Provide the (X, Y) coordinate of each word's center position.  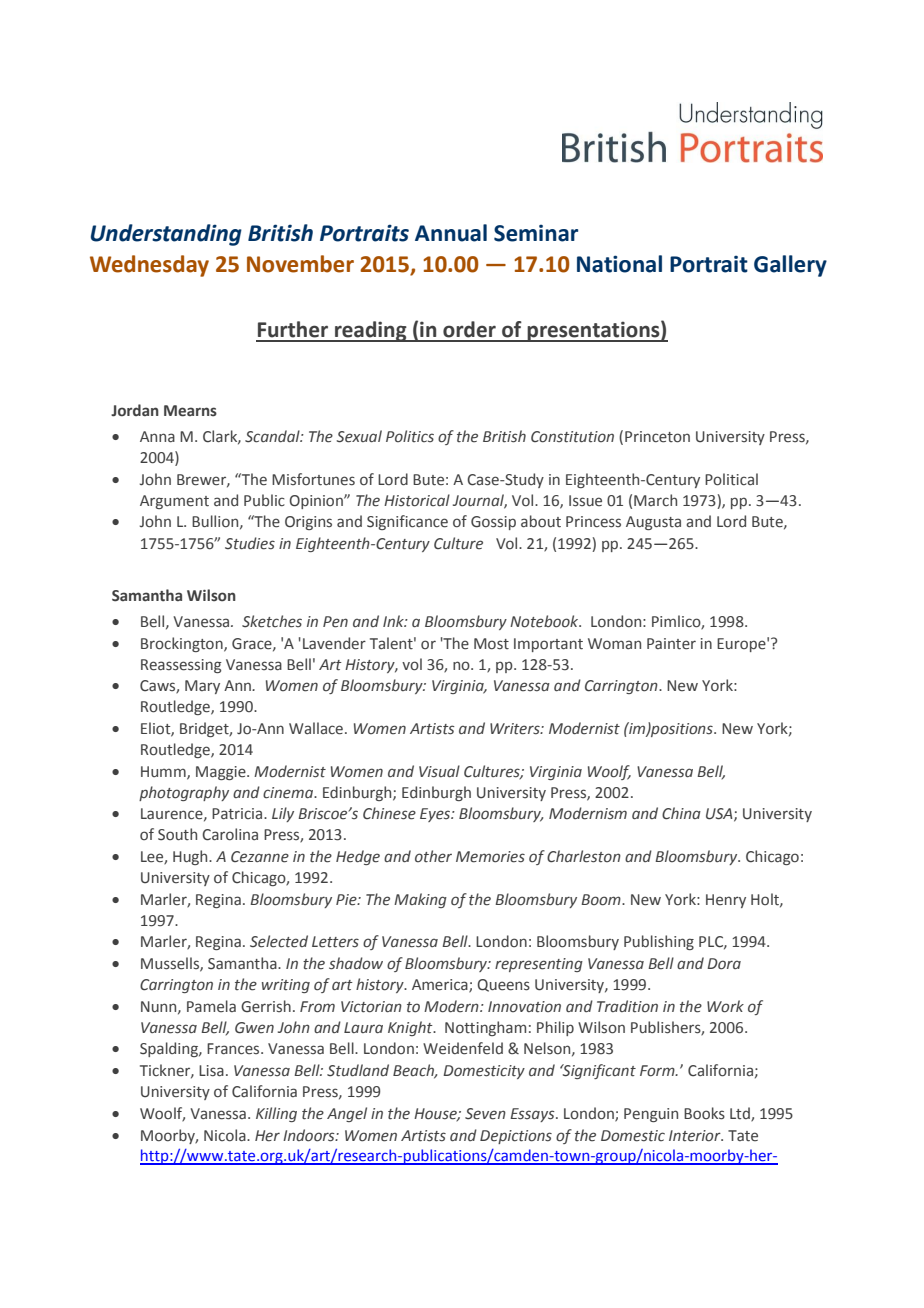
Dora (724, 964)
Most (491, 644)
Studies (250, 543)
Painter (671, 644)
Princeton (657, 437)
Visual (439, 771)
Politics (410, 436)
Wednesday (149, 266)
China (681, 813)
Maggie (222, 773)
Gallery (790, 266)
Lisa (211, 1071)
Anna (157, 437)
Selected (279, 941)
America (441, 986)
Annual (451, 233)
